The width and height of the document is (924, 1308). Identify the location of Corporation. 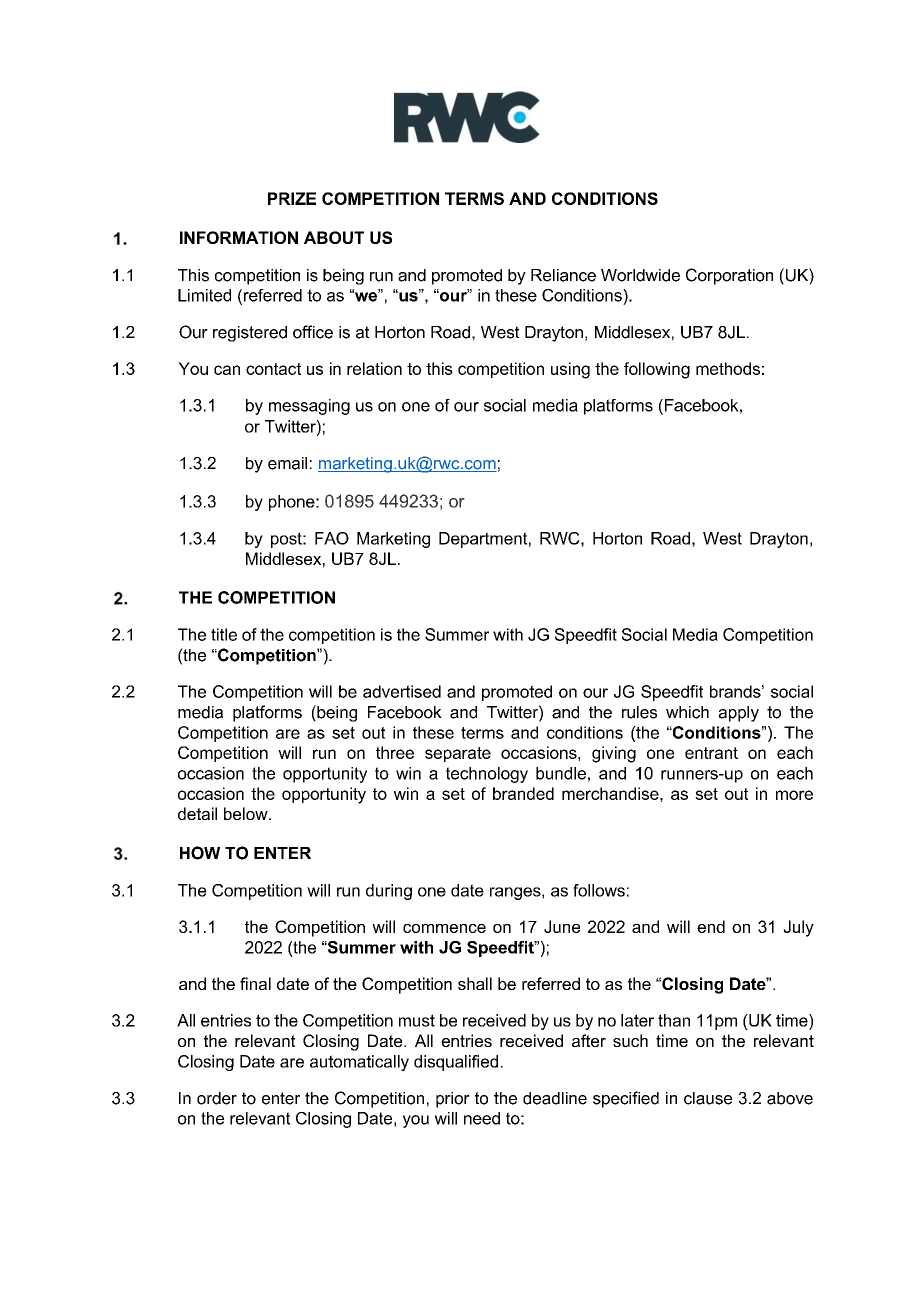
(729, 276).
